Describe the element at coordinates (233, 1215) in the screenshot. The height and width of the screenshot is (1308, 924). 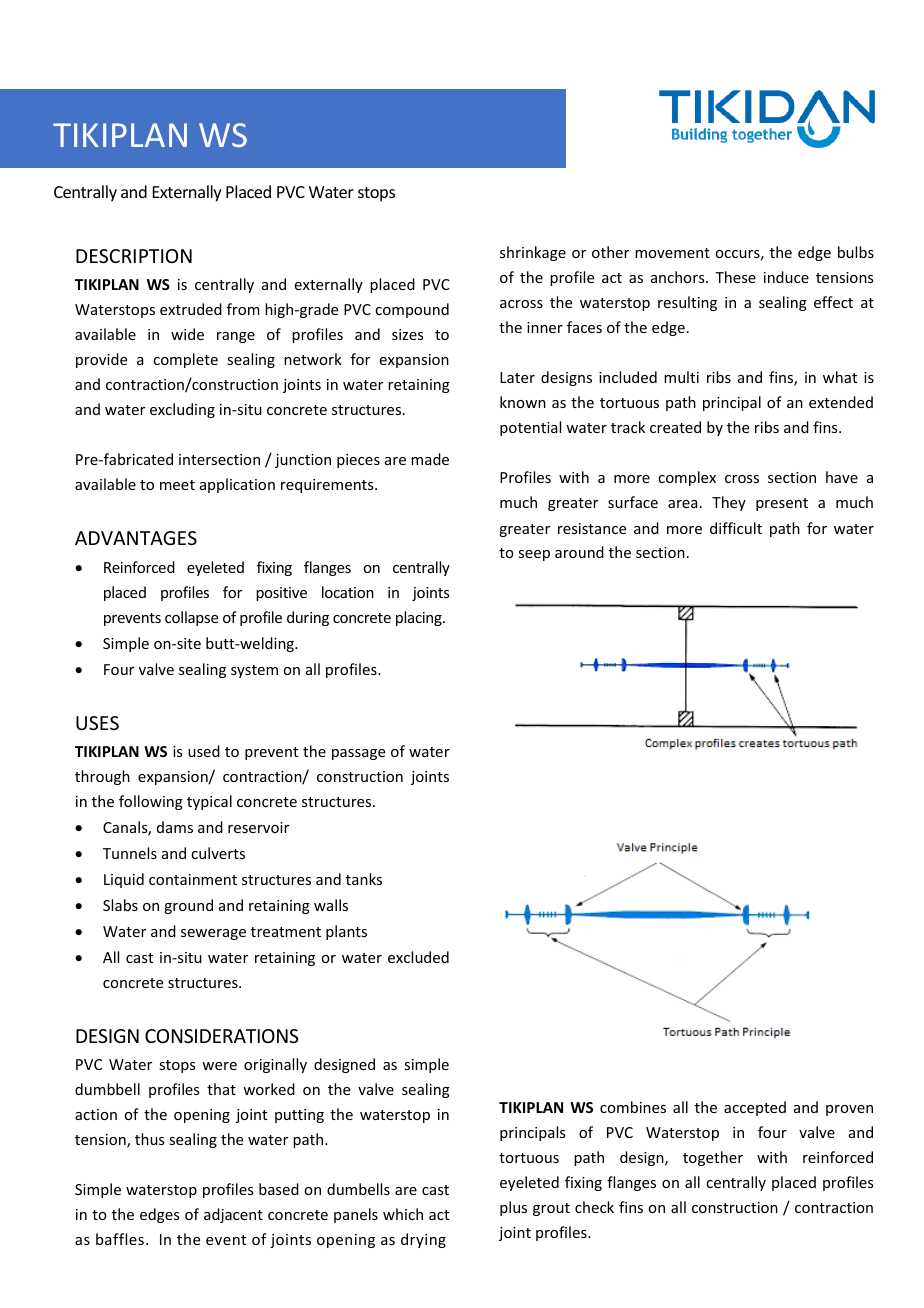
I see `adjacent` at that location.
